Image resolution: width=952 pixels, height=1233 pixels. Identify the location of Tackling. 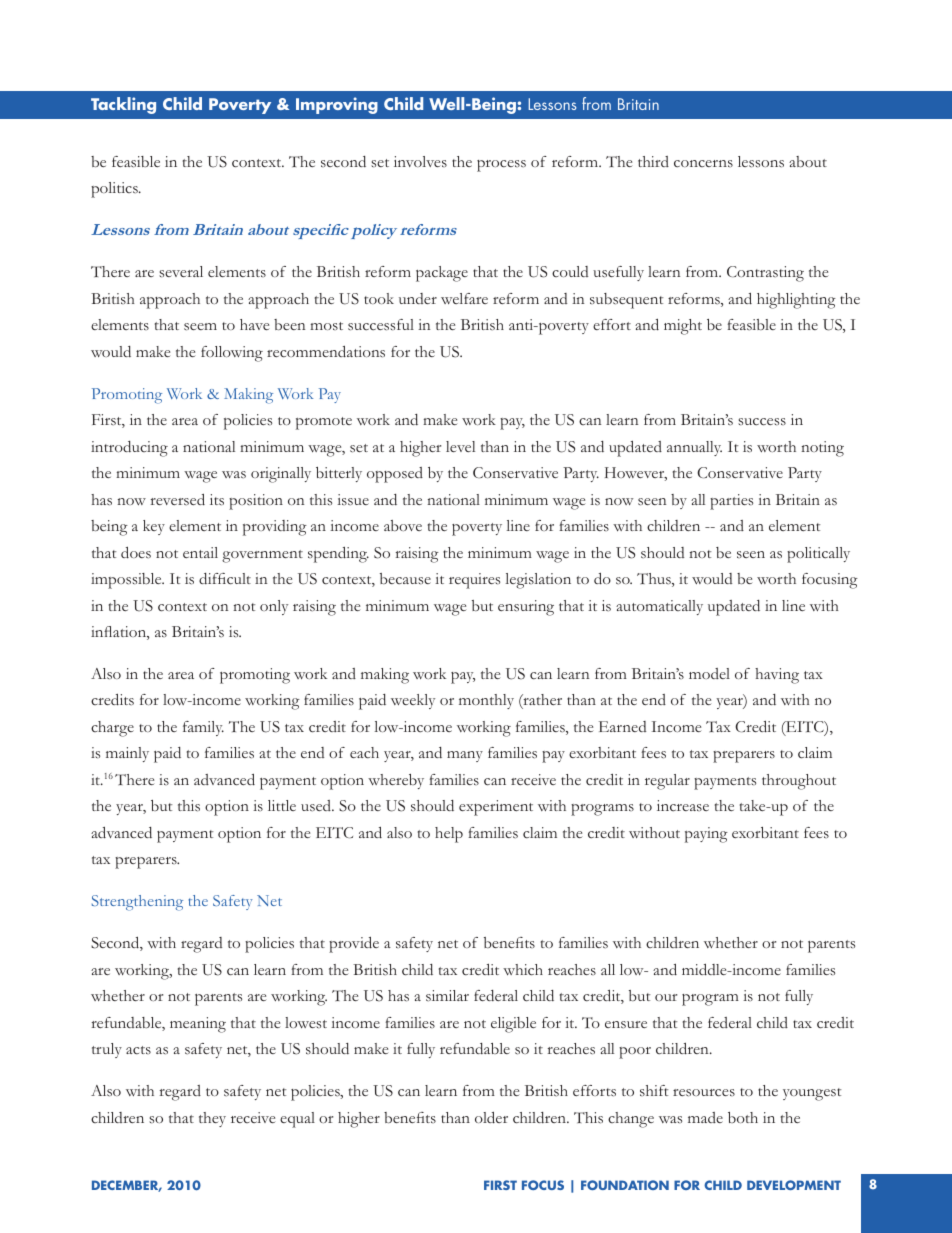
(123, 105).
